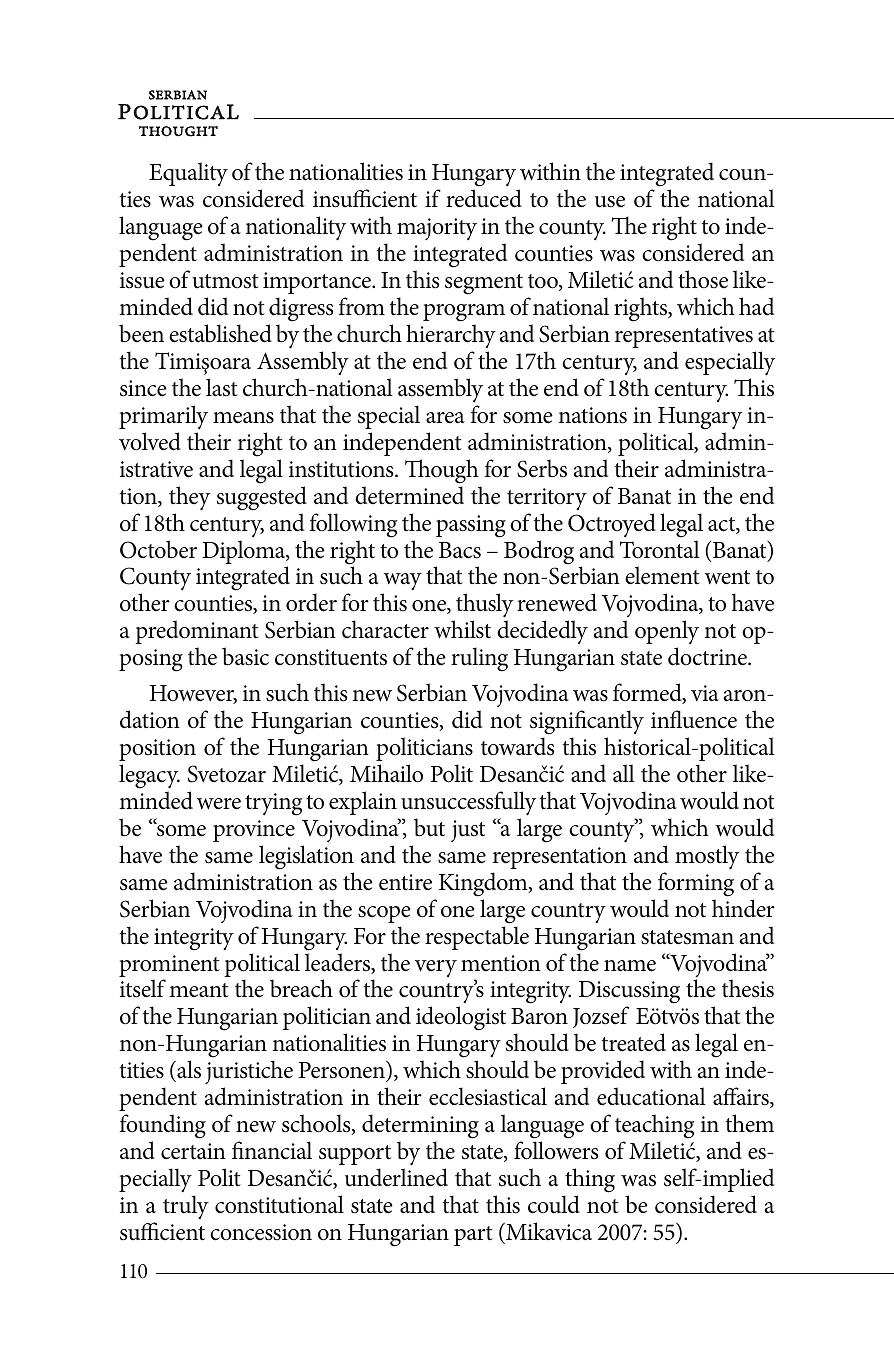  Describe the element at coordinates (694, 719) in the screenshot. I see `influence` at that location.
